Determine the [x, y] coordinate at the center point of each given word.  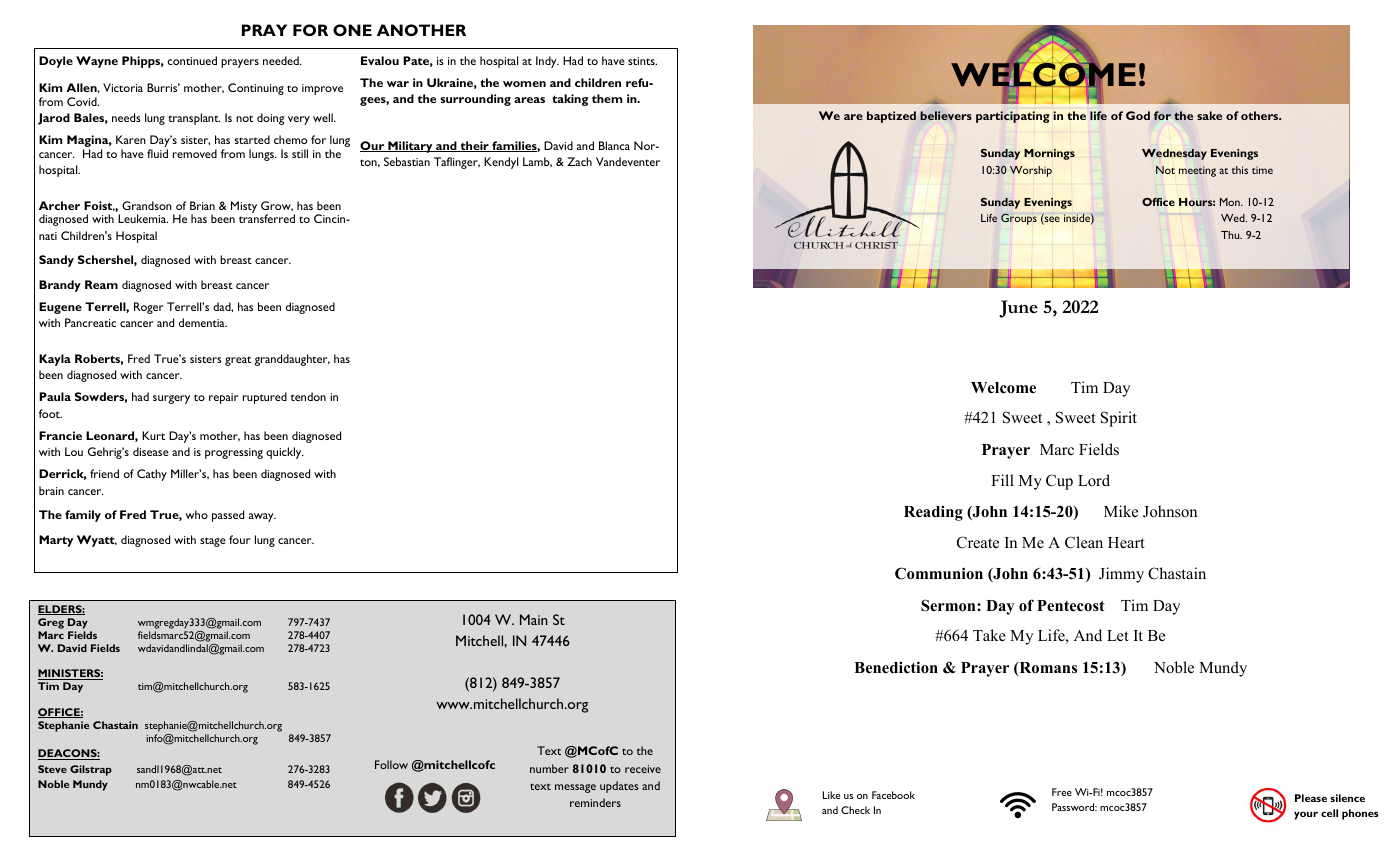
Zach [579, 161]
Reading [933, 513]
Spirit [1119, 419]
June [1018, 309]
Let [1117, 635]
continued [192, 60]
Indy [547, 62]
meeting [1197, 171]
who [196, 514]
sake [1209, 115]
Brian [202, 205]
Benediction [896, 667]
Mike [1121, 511]
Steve [52, 769]
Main [533, 619]
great [238, 361]
